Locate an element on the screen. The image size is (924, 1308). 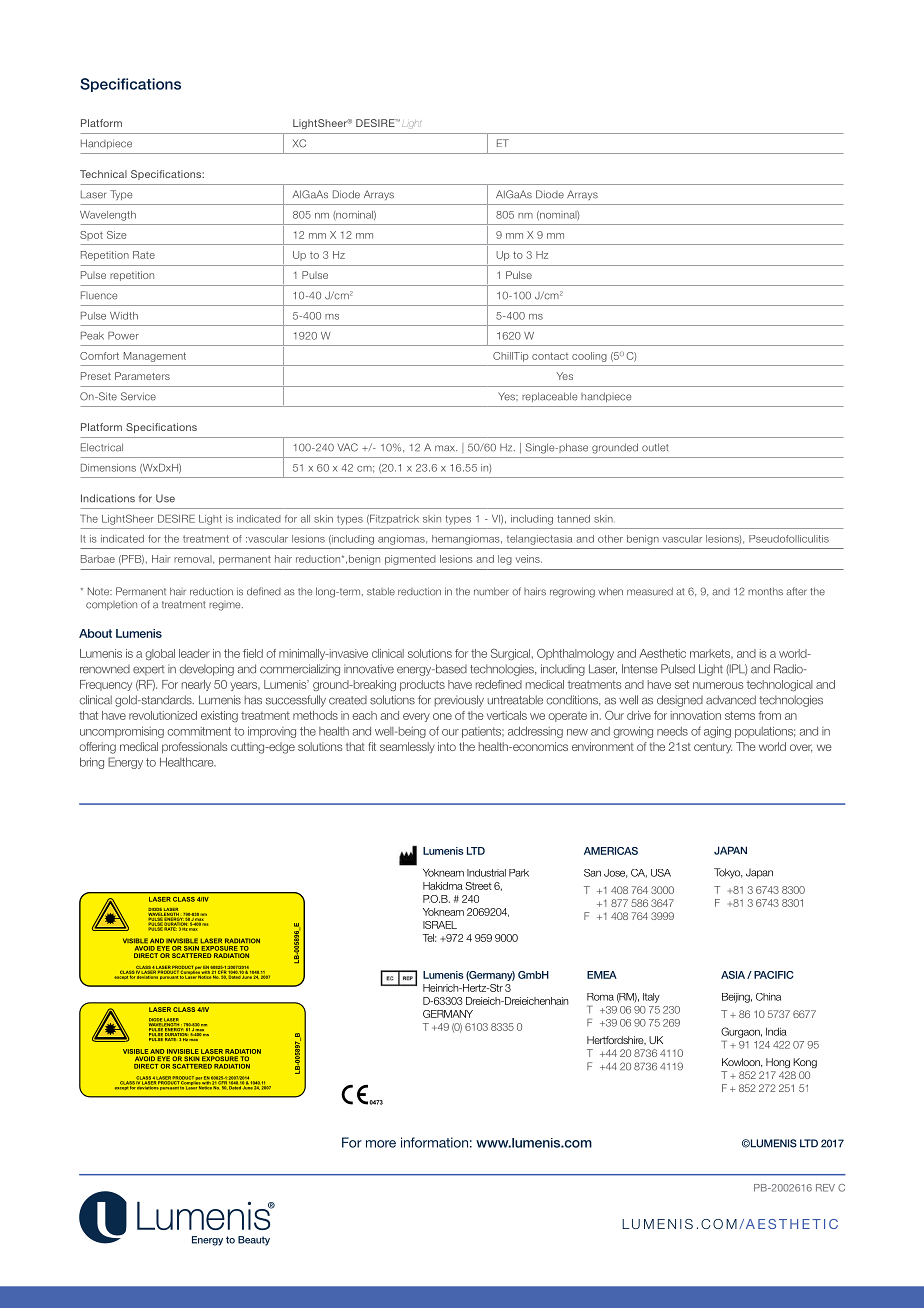
numerous is located at coordinates (718, 685).
